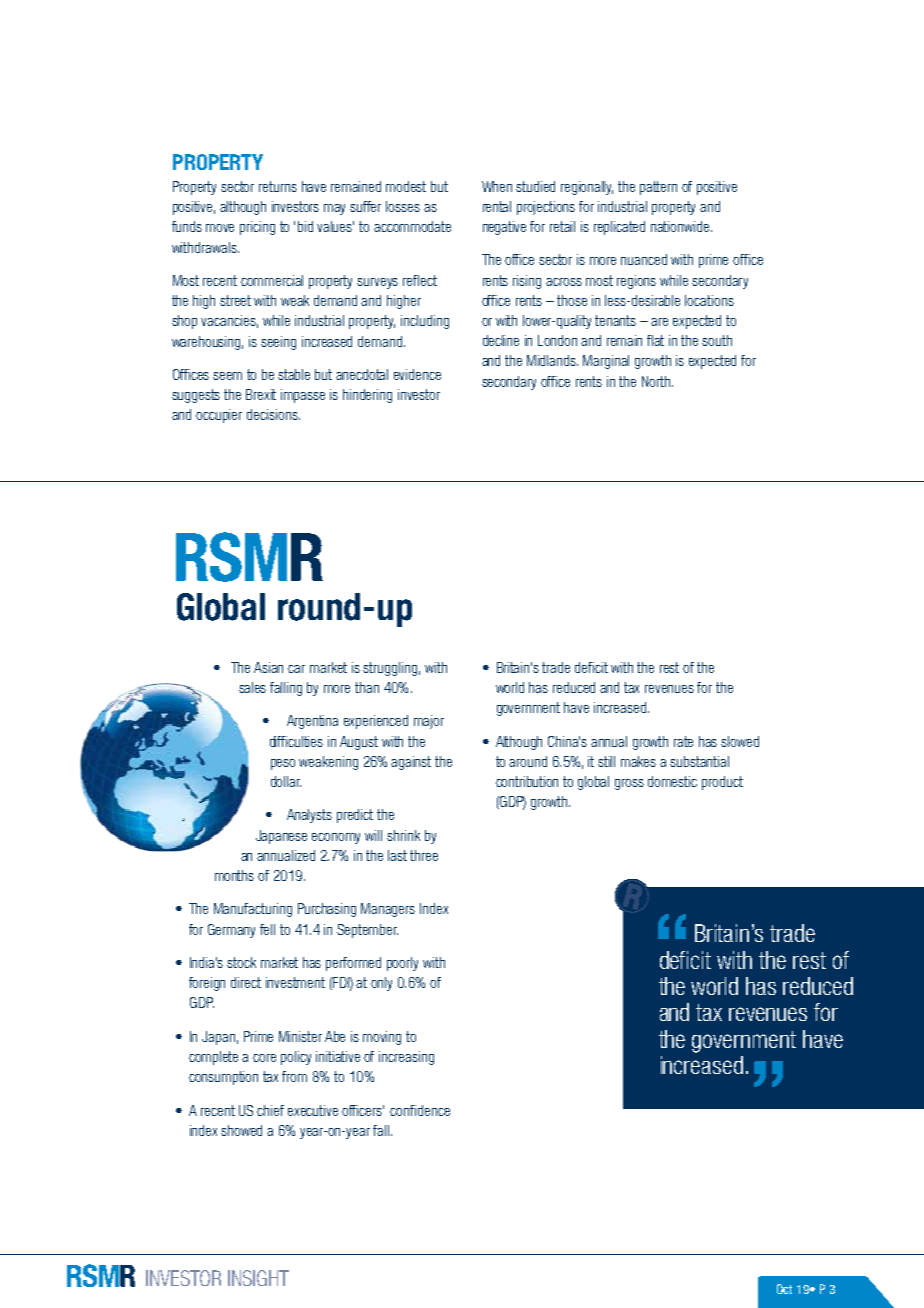  What do you see at coordinates (257, 228) in the document?
I see `pricing` at bounding box center [257, 228].
